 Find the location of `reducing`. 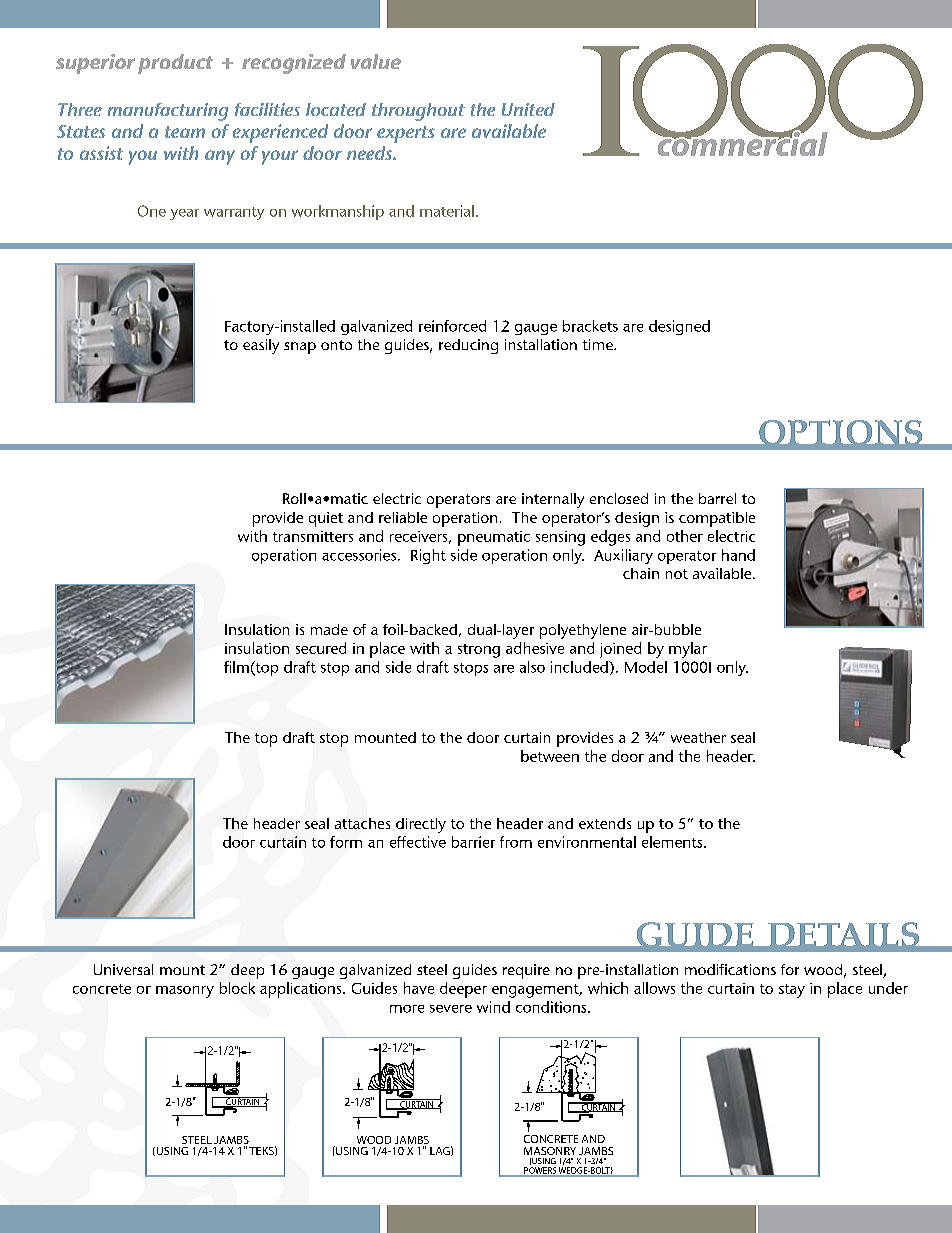

reducing is located at coordinates (468, 346).
